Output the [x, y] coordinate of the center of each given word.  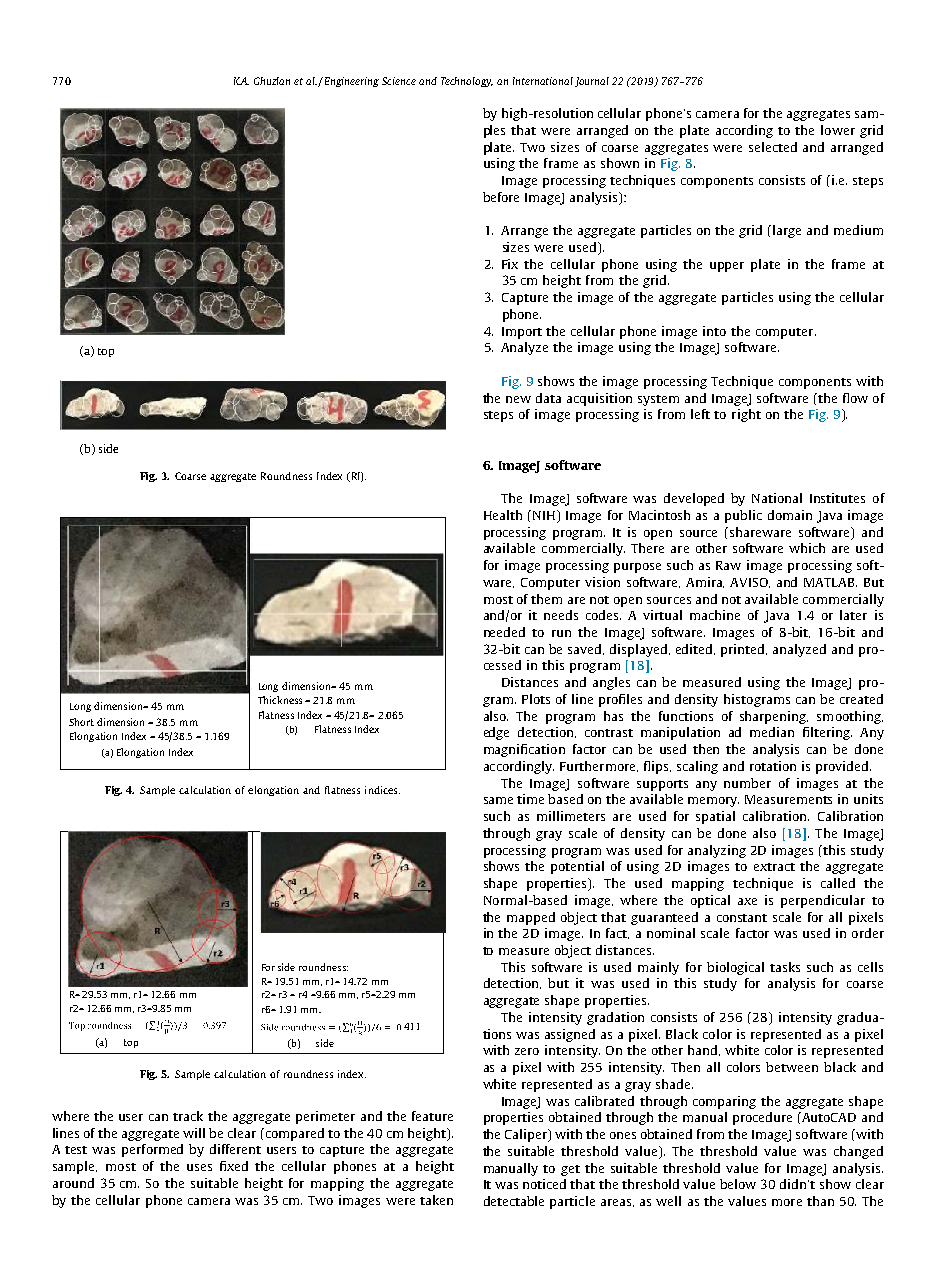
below [738, 1184]
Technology [467, 82]
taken [436, 1200]
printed [744, 650]
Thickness [280, 700]
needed [504, 632]
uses [199, 1167]
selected [773, 147]
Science [399, 81]
